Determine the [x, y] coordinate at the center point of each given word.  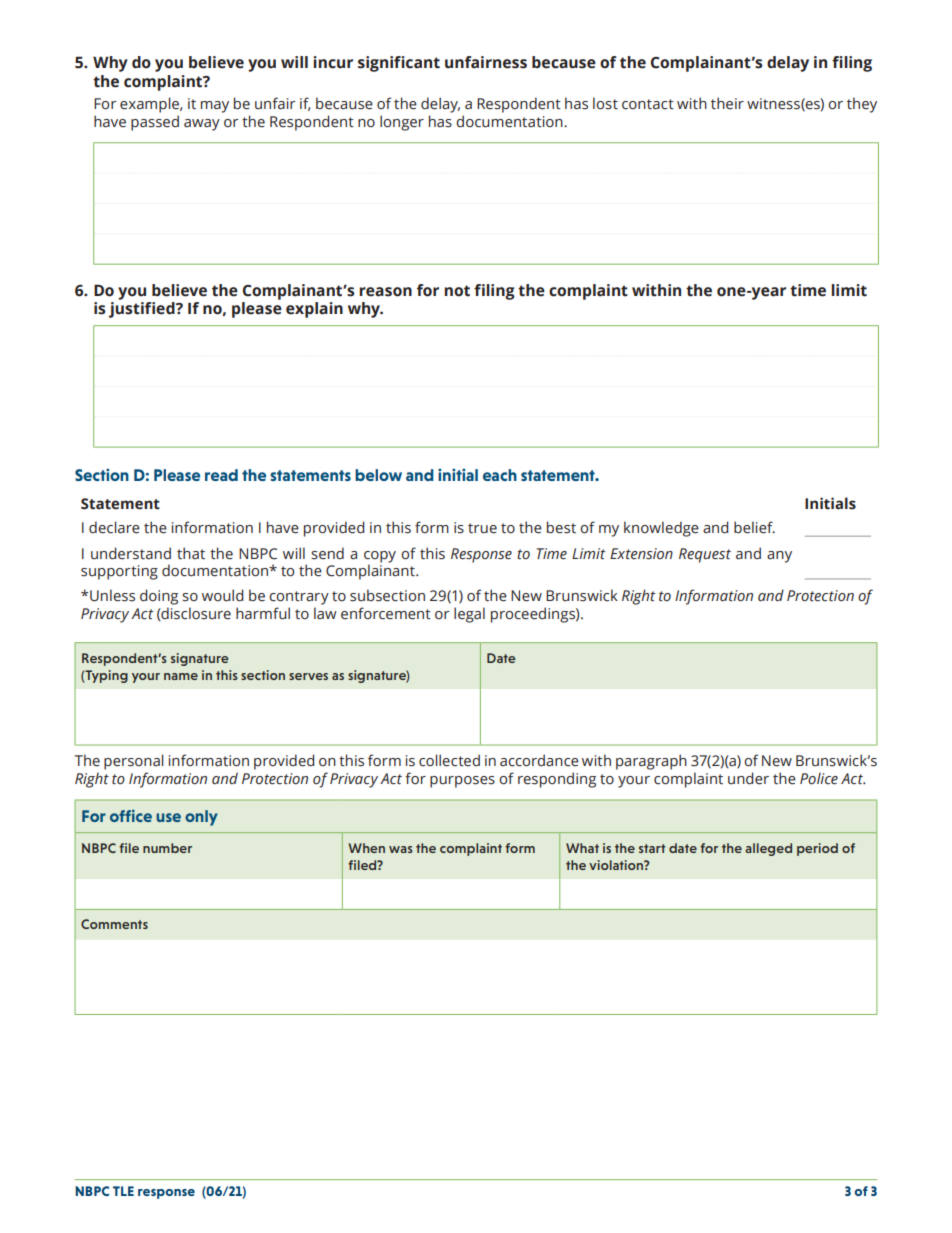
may [215, 107]
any [779, 557]
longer [402, 123]
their [727, 103]
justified [143, 310]
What [582, 848]
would [223, 595]
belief [754, 527]
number [167, 848]
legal [469, 615]
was [401, 849]
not [457, 291]
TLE [123, 1191]
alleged [768, 849]
